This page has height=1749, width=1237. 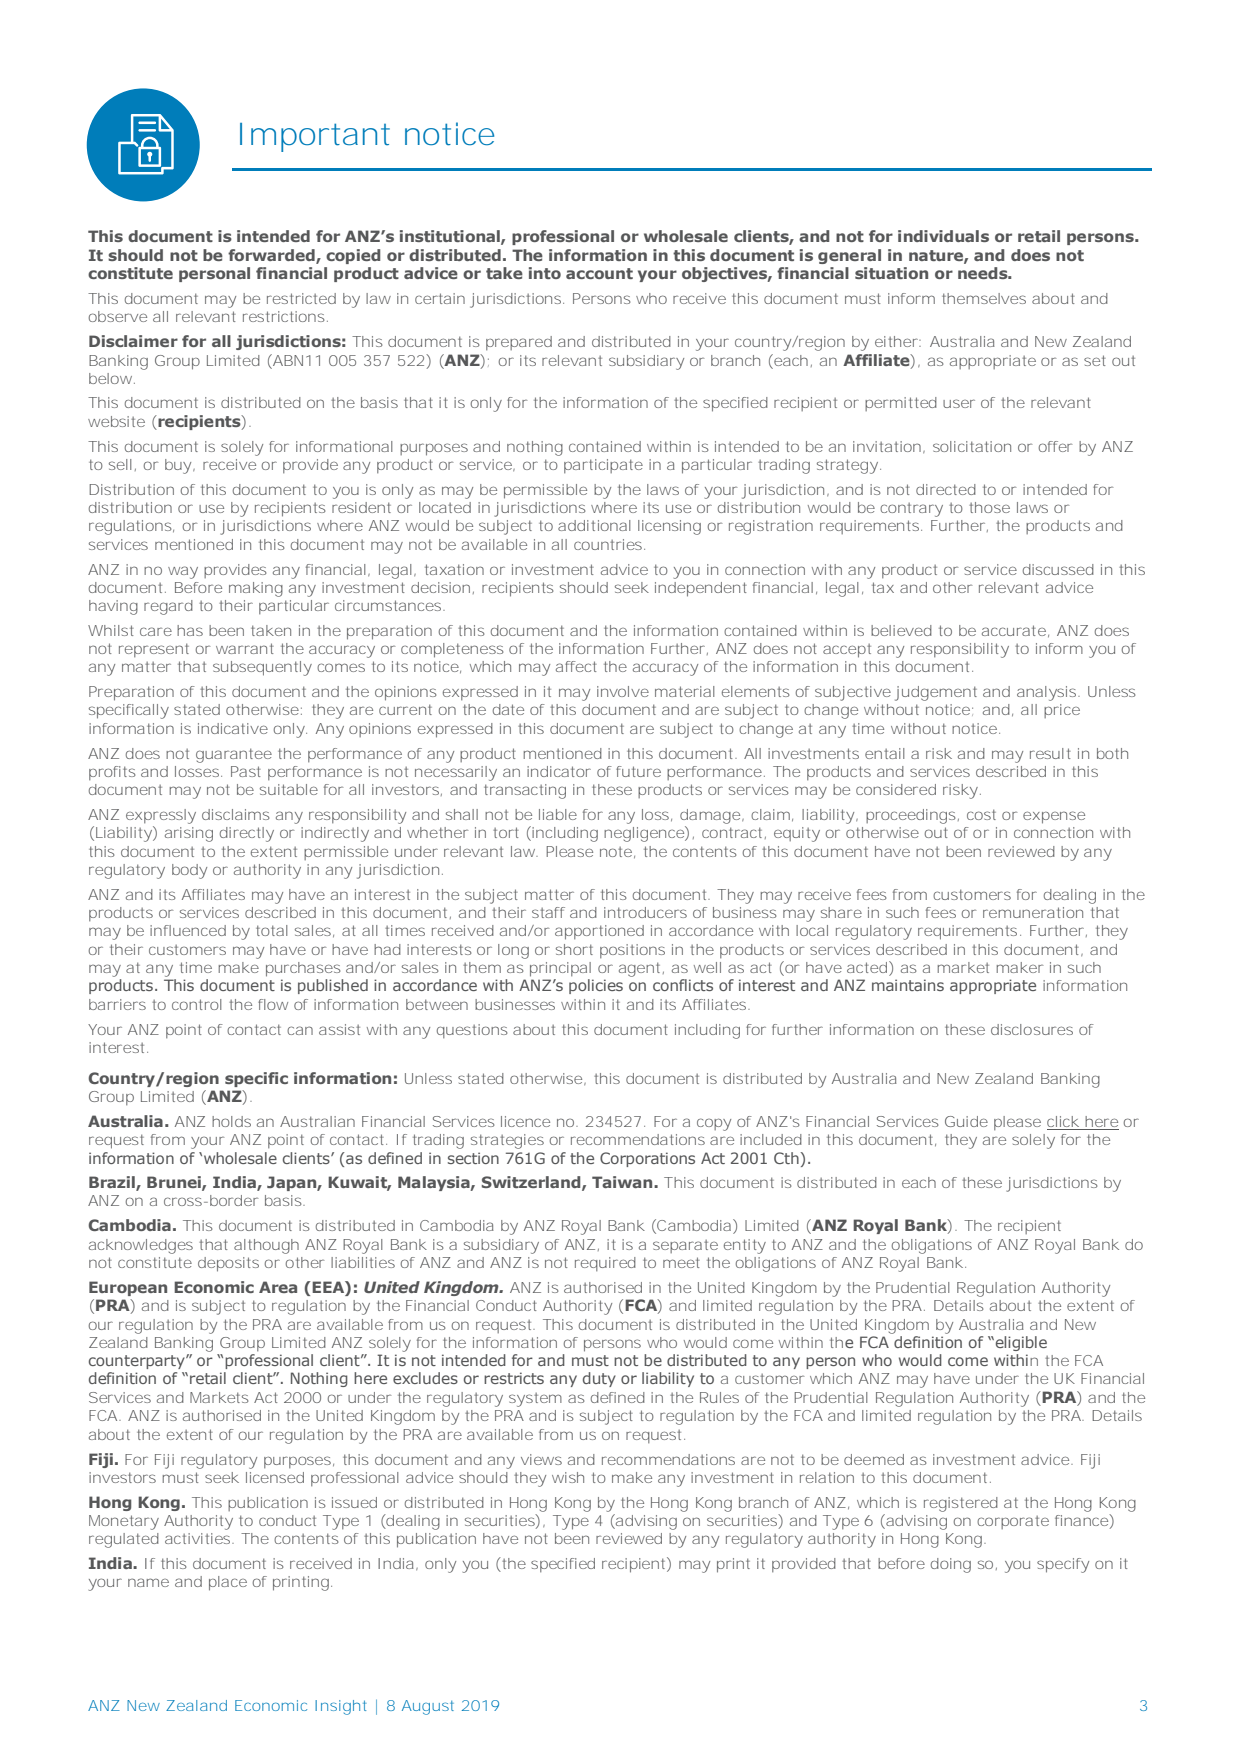 I want to click on apportioned, so click(x=599, y=932).
